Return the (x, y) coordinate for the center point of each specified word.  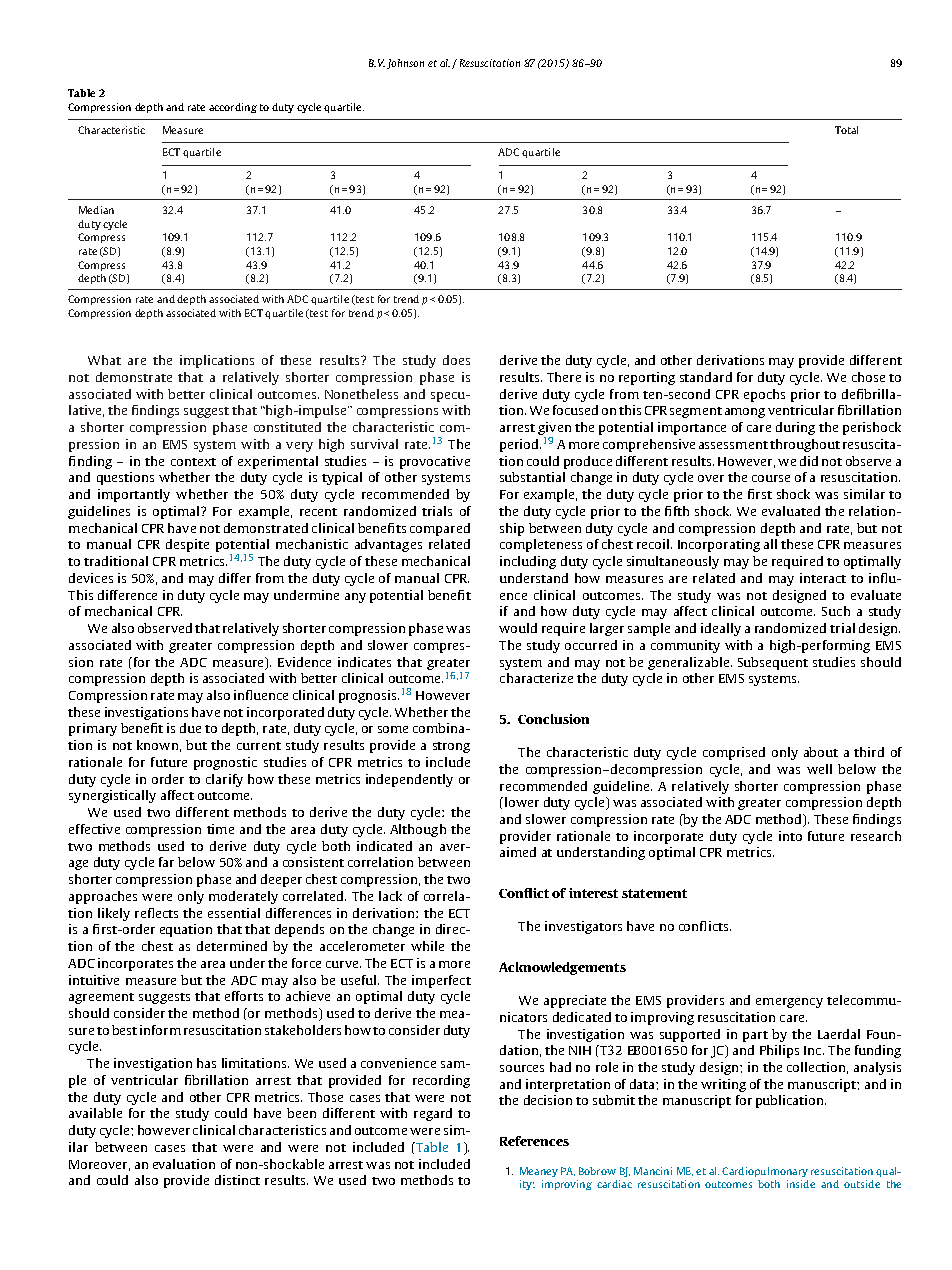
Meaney (539, 1172)
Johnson (405, 64)
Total (846, 130)
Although (418, 830)
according (233, 108)
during (795, 428)
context (193, 462)
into (790, 836)
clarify (224, 780)
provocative (435, 462)
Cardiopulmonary (765, 1172)
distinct (237, 1180)
